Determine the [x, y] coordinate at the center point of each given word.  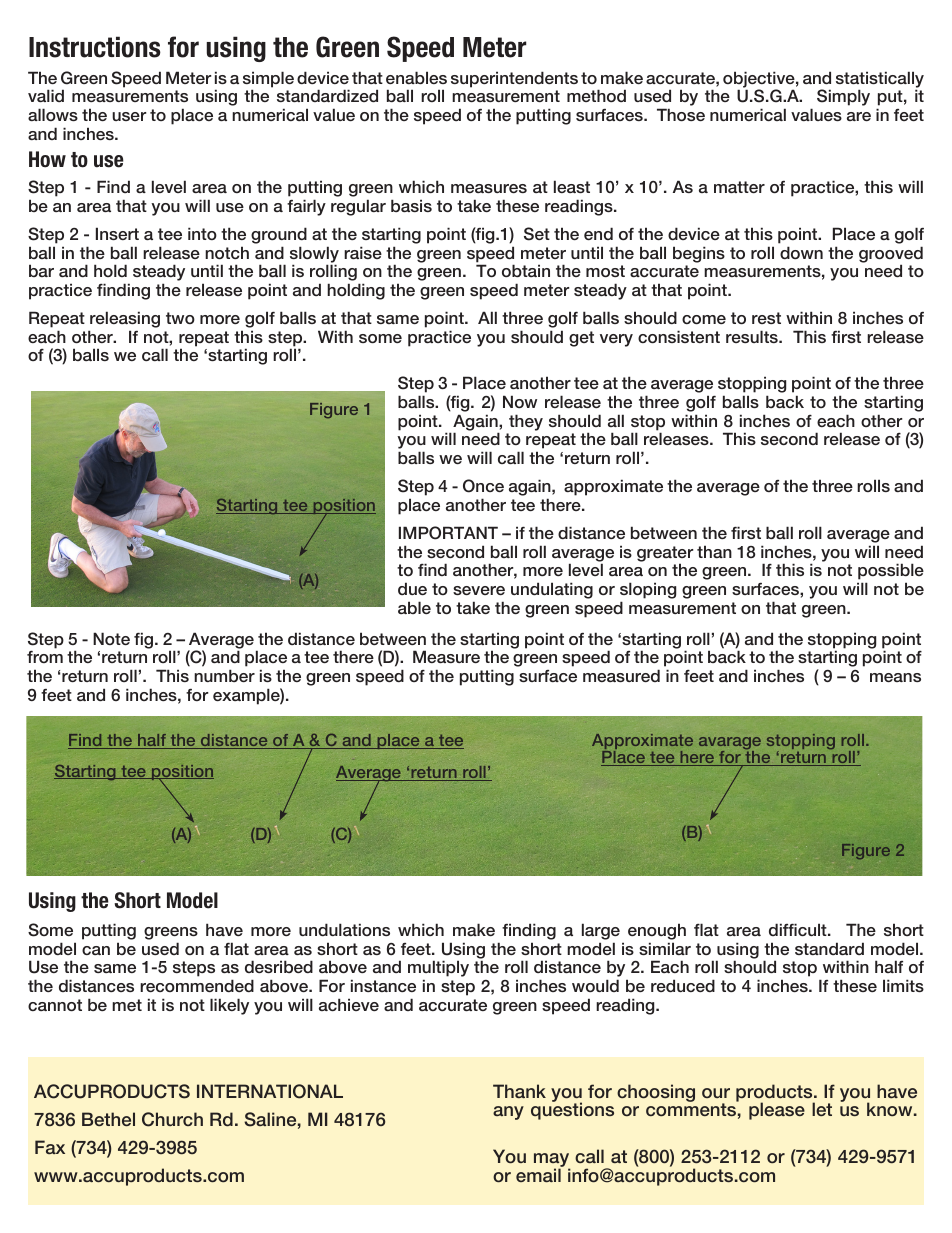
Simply [843, 97]
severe [479, 590]
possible [891, 571]
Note [111, 638]
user [129, 116]
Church [172, 1119]
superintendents [514, 79]
